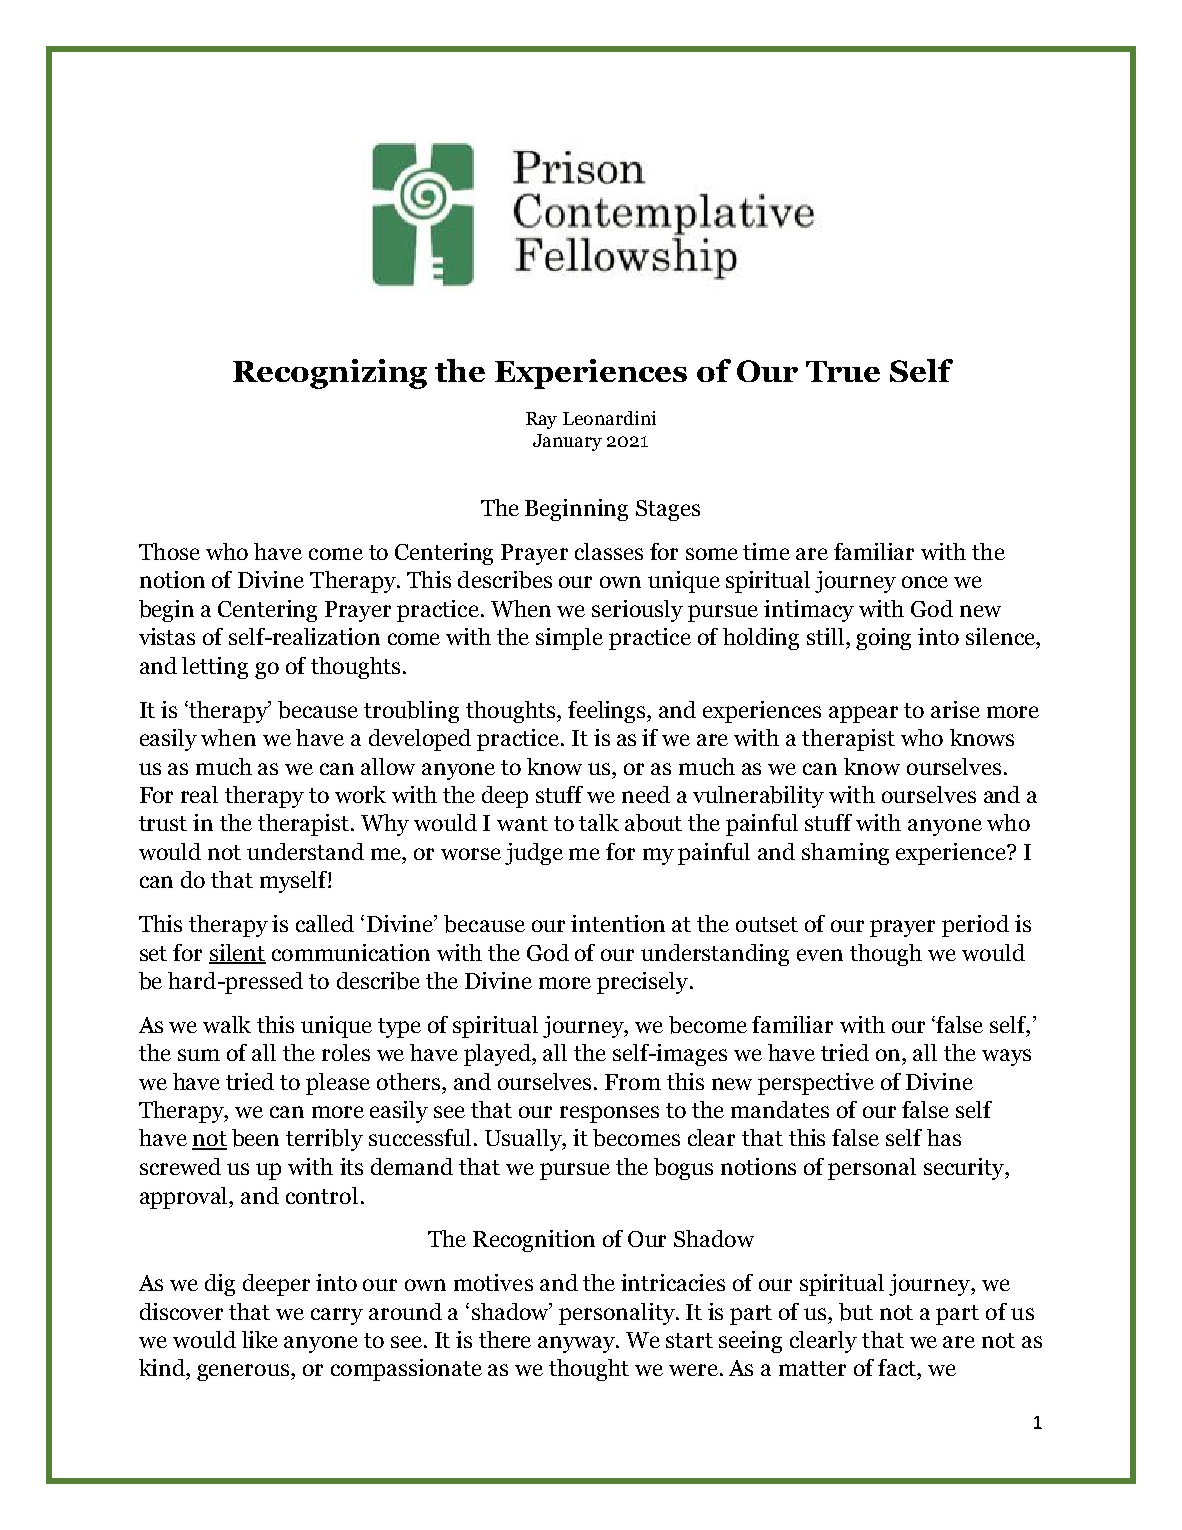  What do you see at coordinates (325, 923) in the screenshot?
I see `called` at bounding box center [325, 923].
